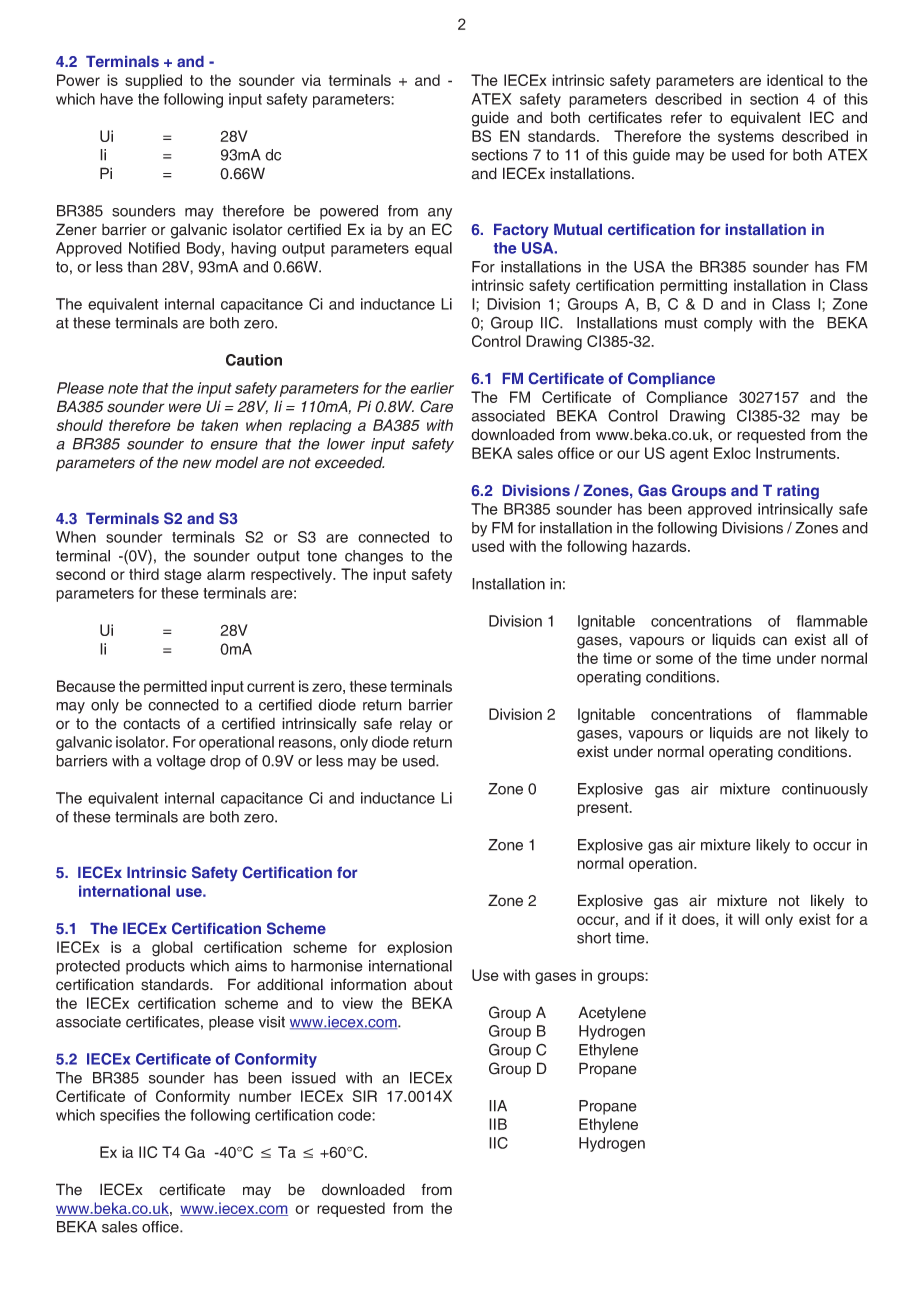 The width and height of the screenshot is (924, 1308). I want to click on relay, so click(416, 725).
